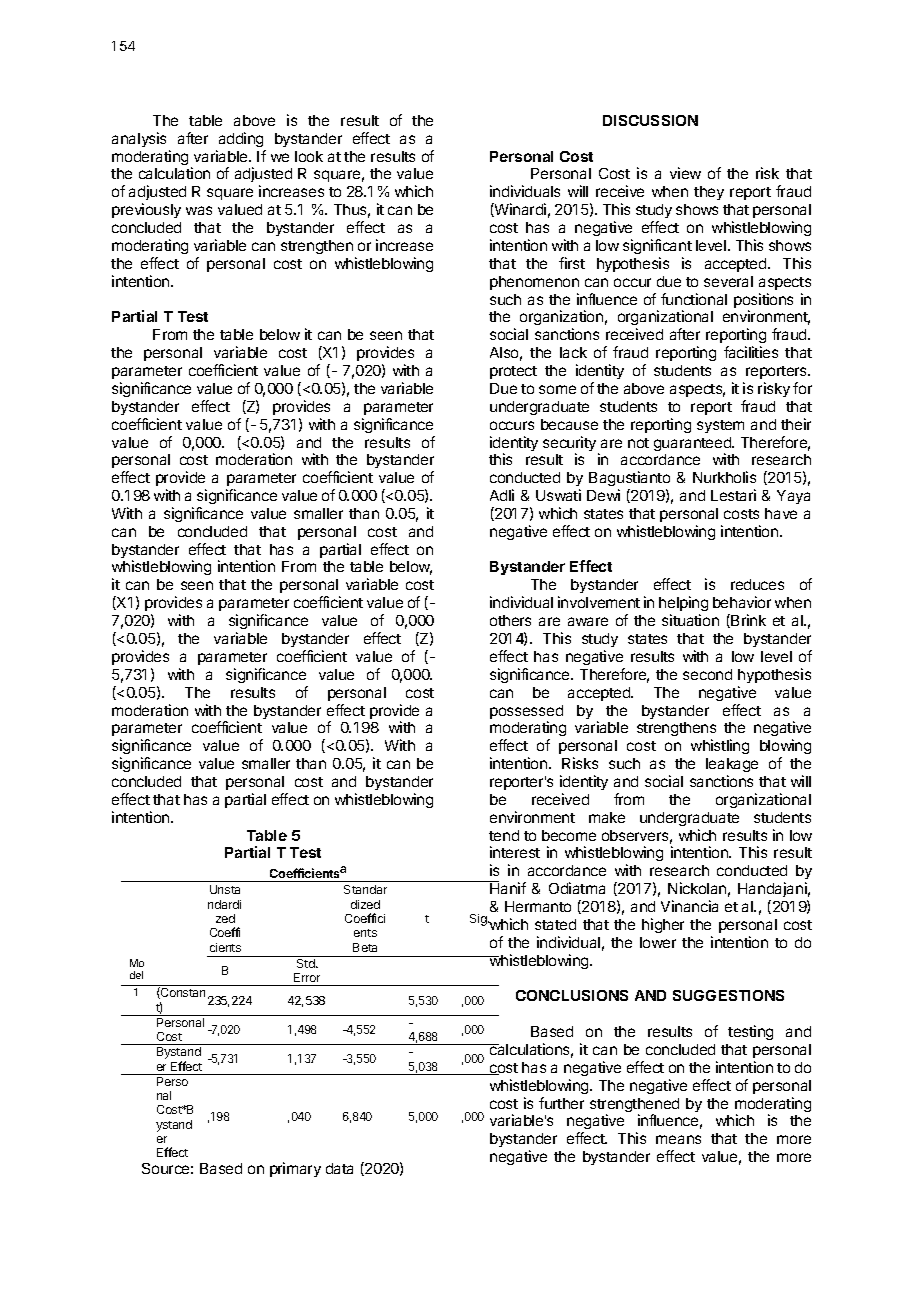 This page has width=924, height=1308. I want to click on second, so click(707, 674).
